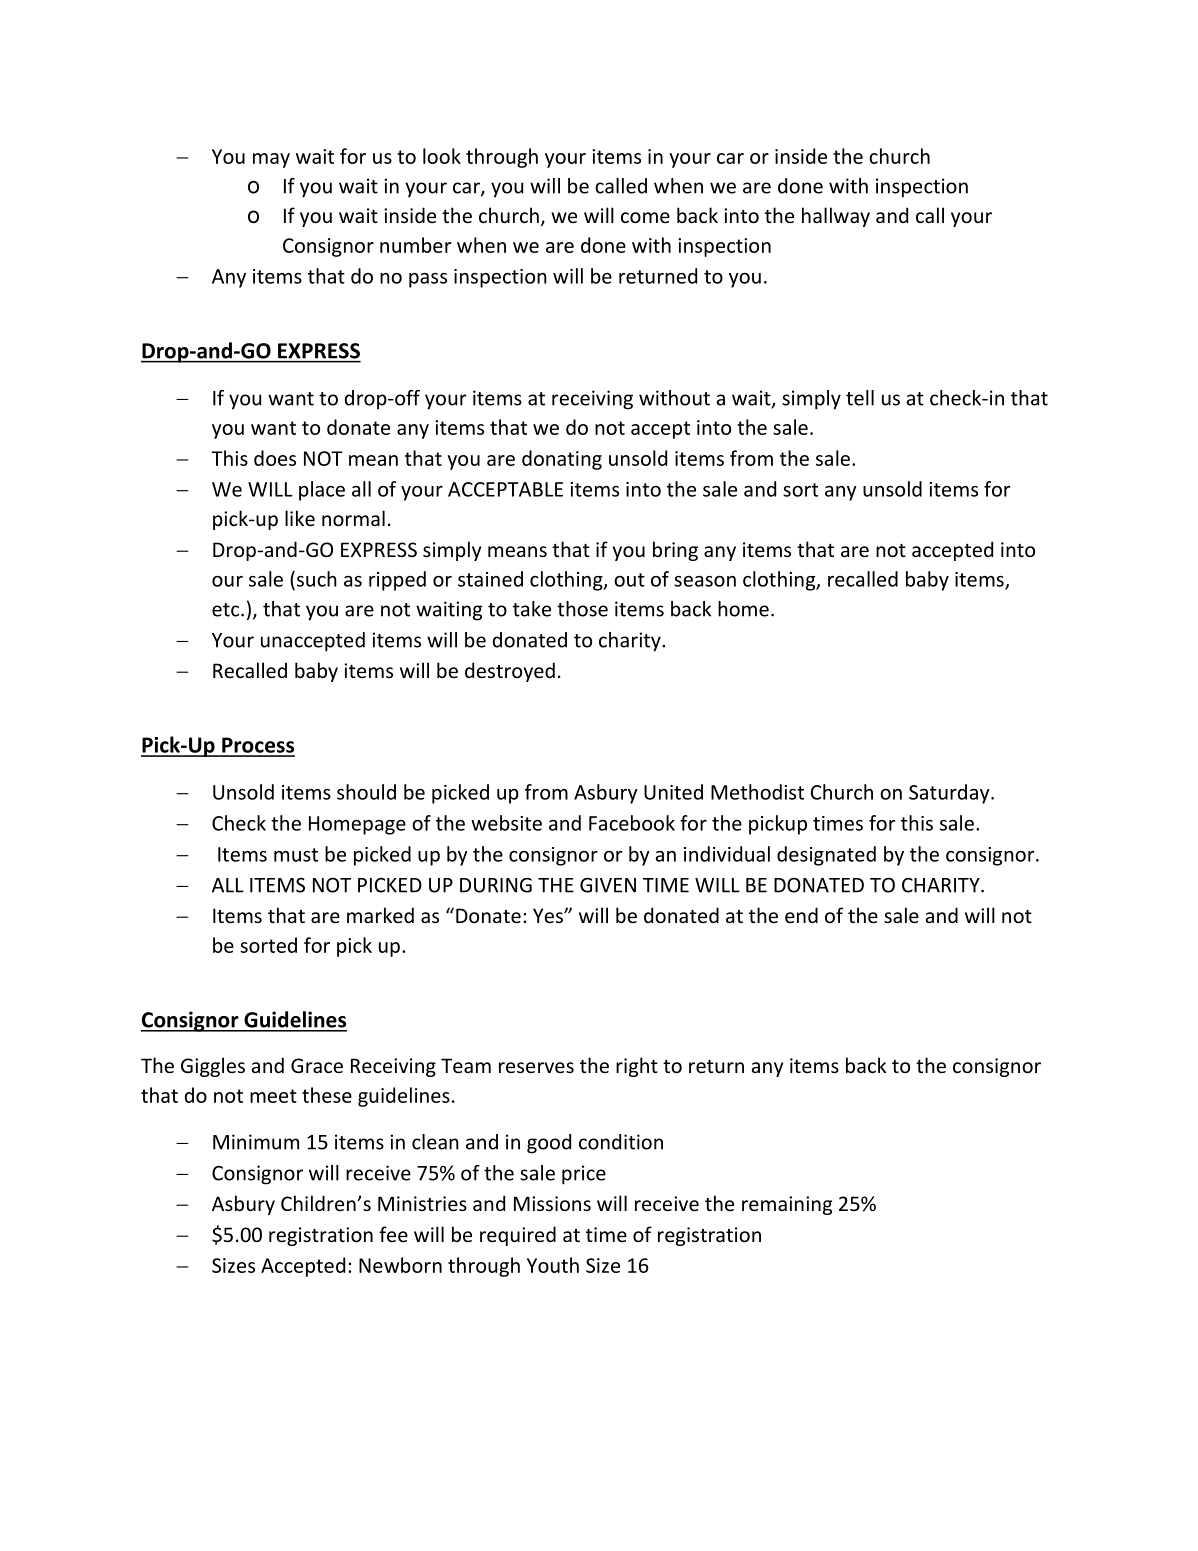  What do you see at coordinates (860, 398) in the page?
I see `tell` at bounding box center [860, 398].
